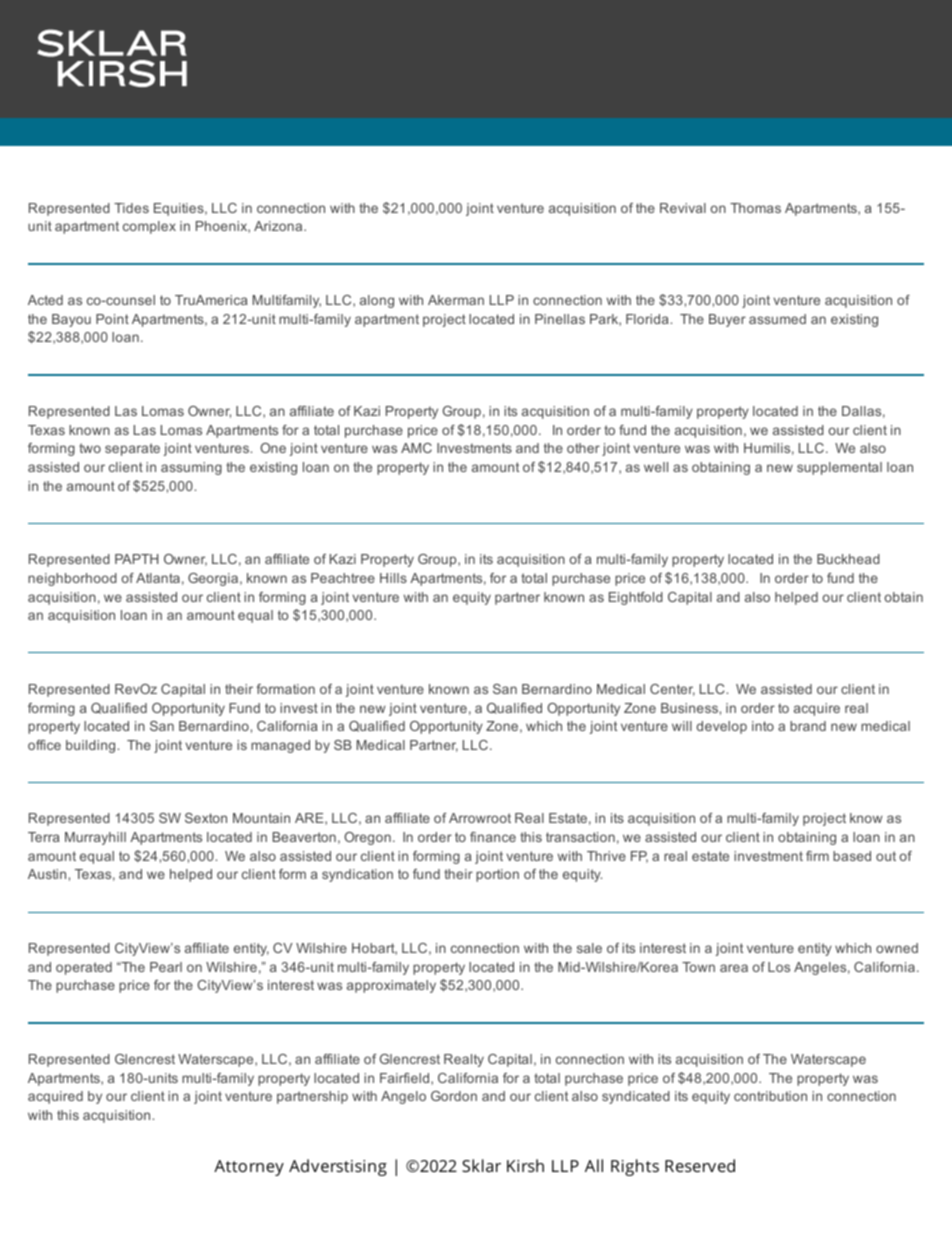 The width and height of the image is (952, 1233). What do you see at coordinates (839, 468) in the image?
I see `supplemental` at bounding box center [839, 468].
